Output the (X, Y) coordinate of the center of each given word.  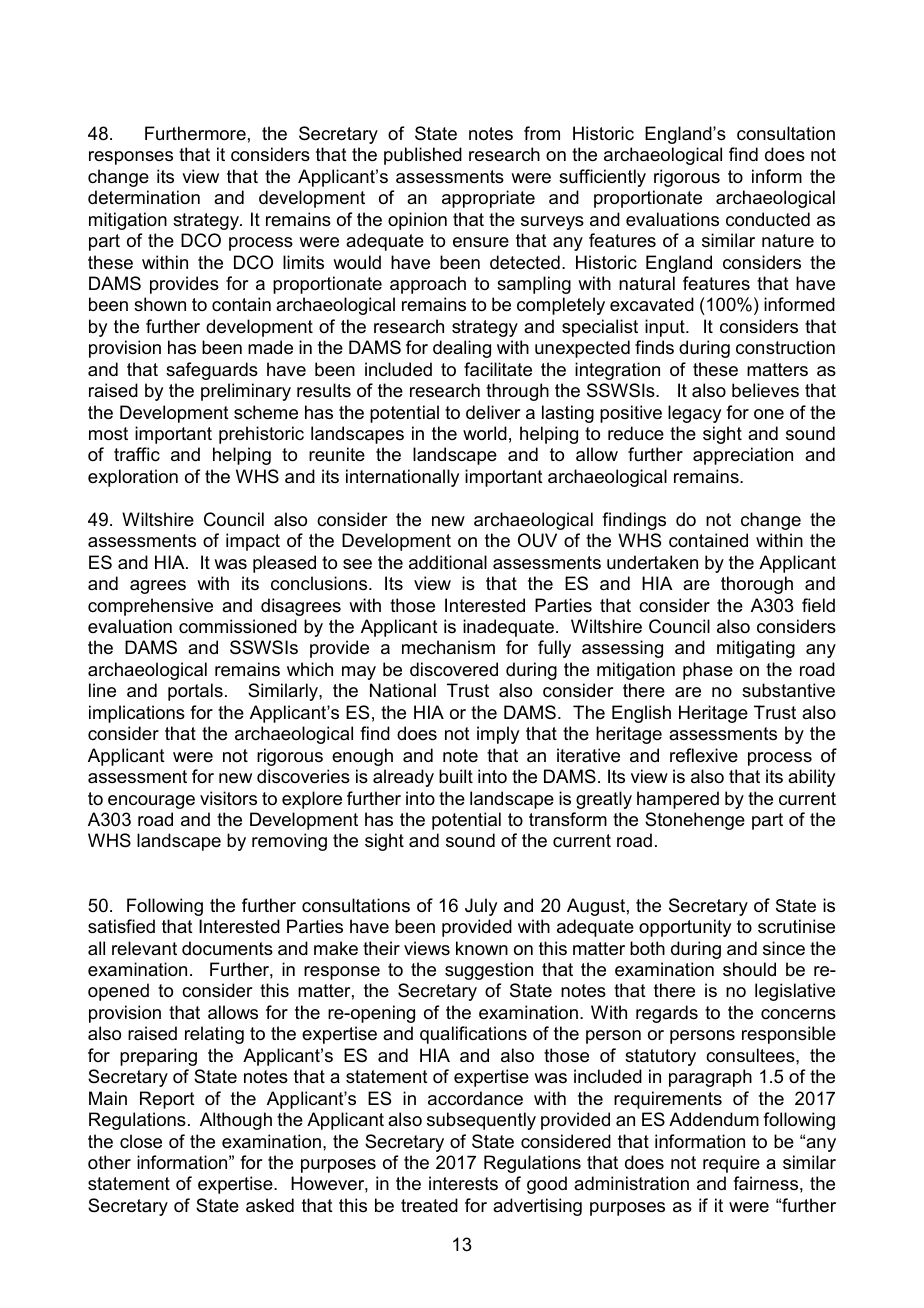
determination (144, 197)
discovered (454, 669)
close (141, 1141)
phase (708, 671)
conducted (768, 219)
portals (195, 692)
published (423, 156)
